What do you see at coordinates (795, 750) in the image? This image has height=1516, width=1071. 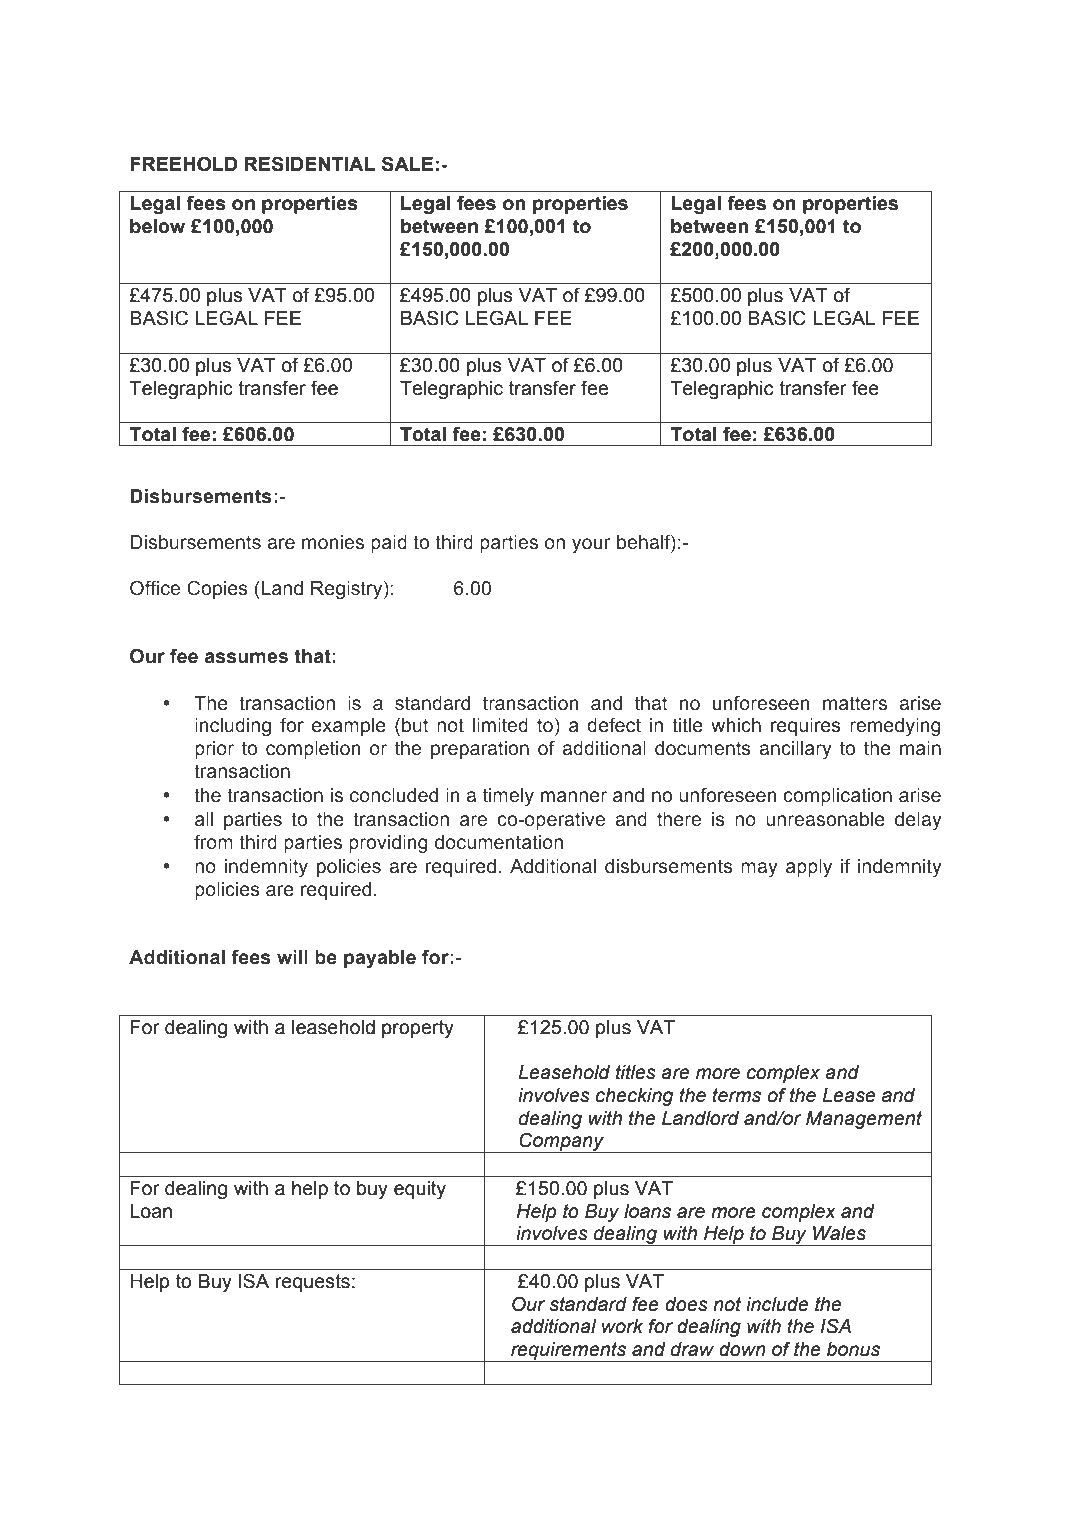 I see `ancillary` at bounding box center [795, 750].
